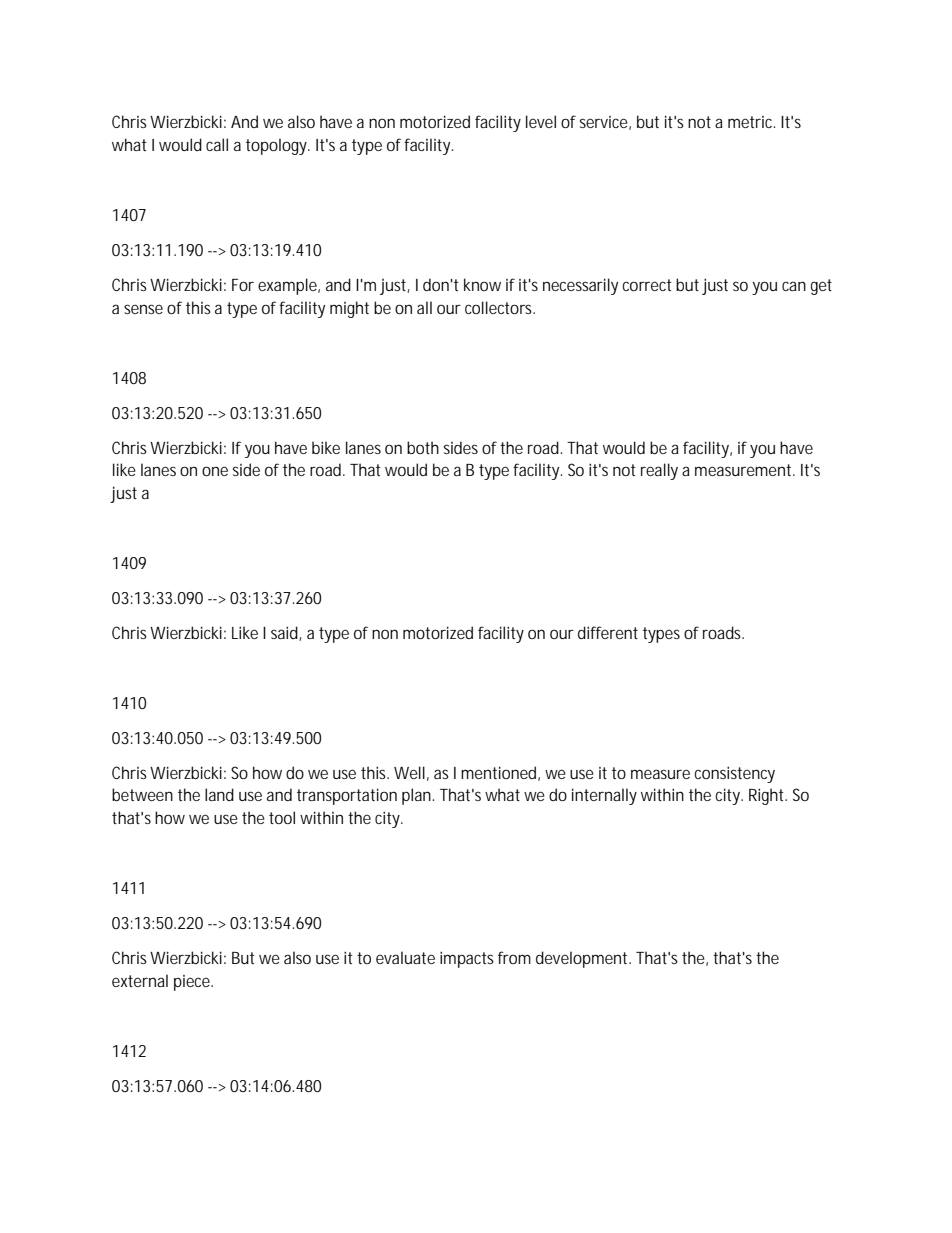 This screenshot has width=952, height=1233. I want to click on really, so click(659, 471).
